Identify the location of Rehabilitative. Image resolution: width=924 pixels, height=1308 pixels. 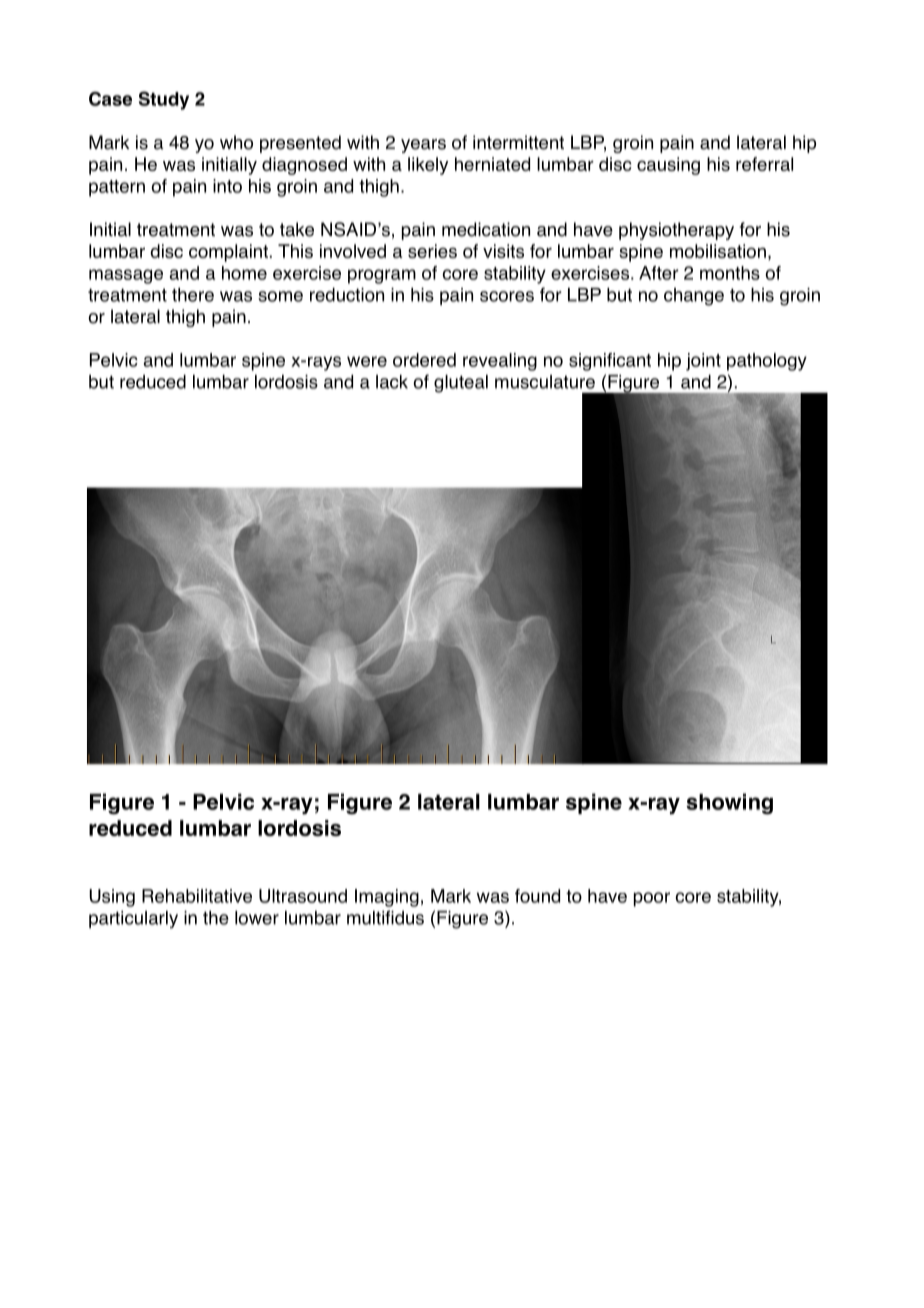
(197, 896).
